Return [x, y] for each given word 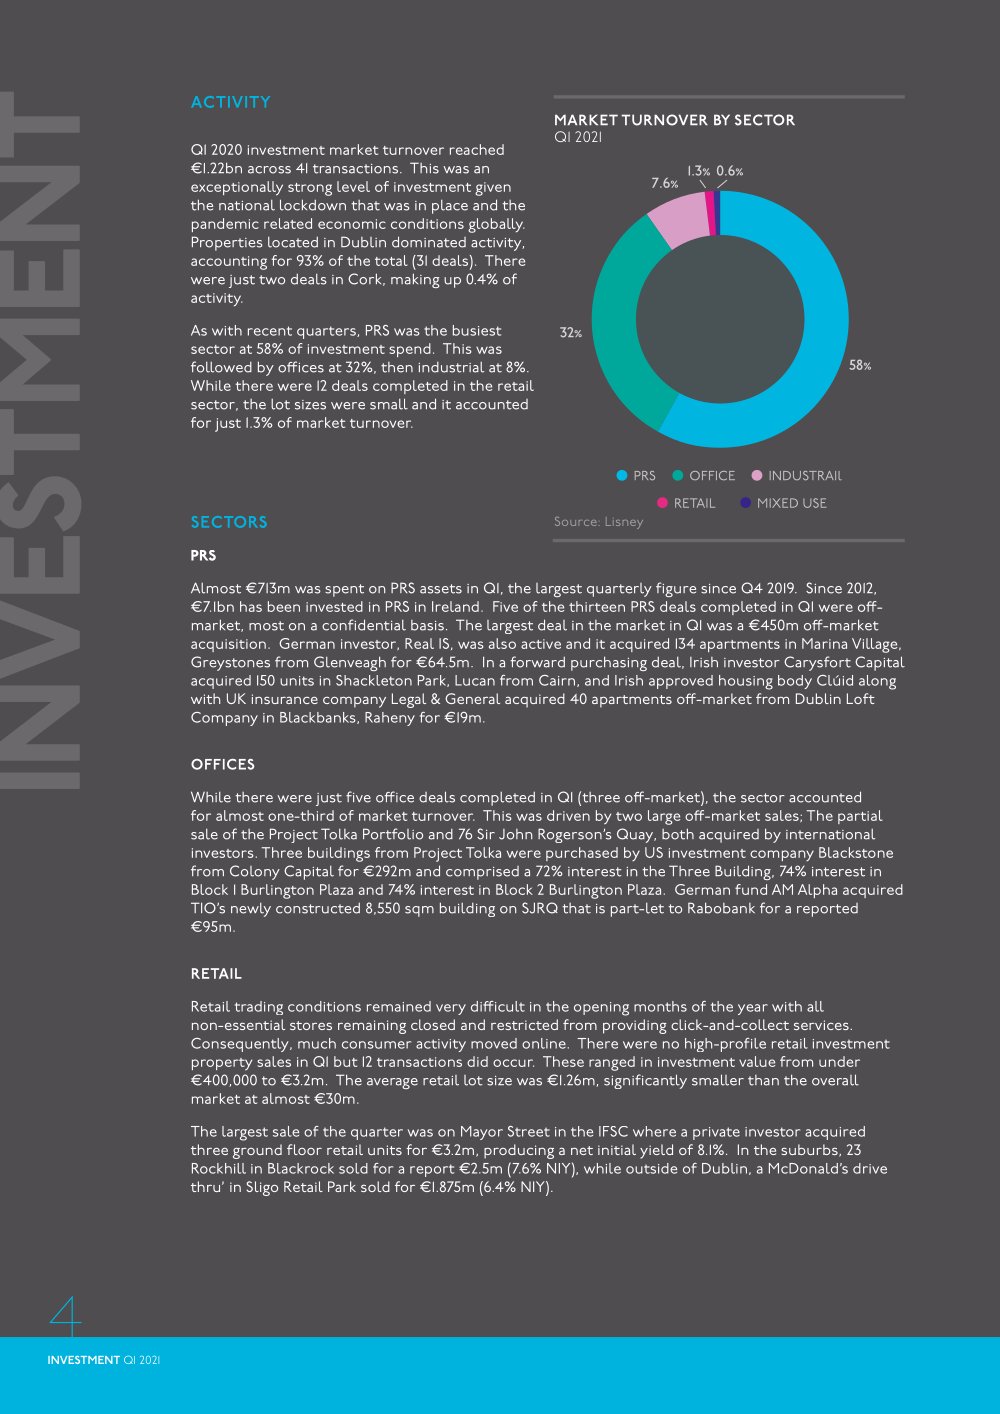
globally [496, 225]
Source [576, 521]
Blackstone [856, 852]
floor [304, 1149]
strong [310, 189]
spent [344, 590]
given [493, 189]
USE [814, 503]
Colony [255, 872]
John [515, 834]
